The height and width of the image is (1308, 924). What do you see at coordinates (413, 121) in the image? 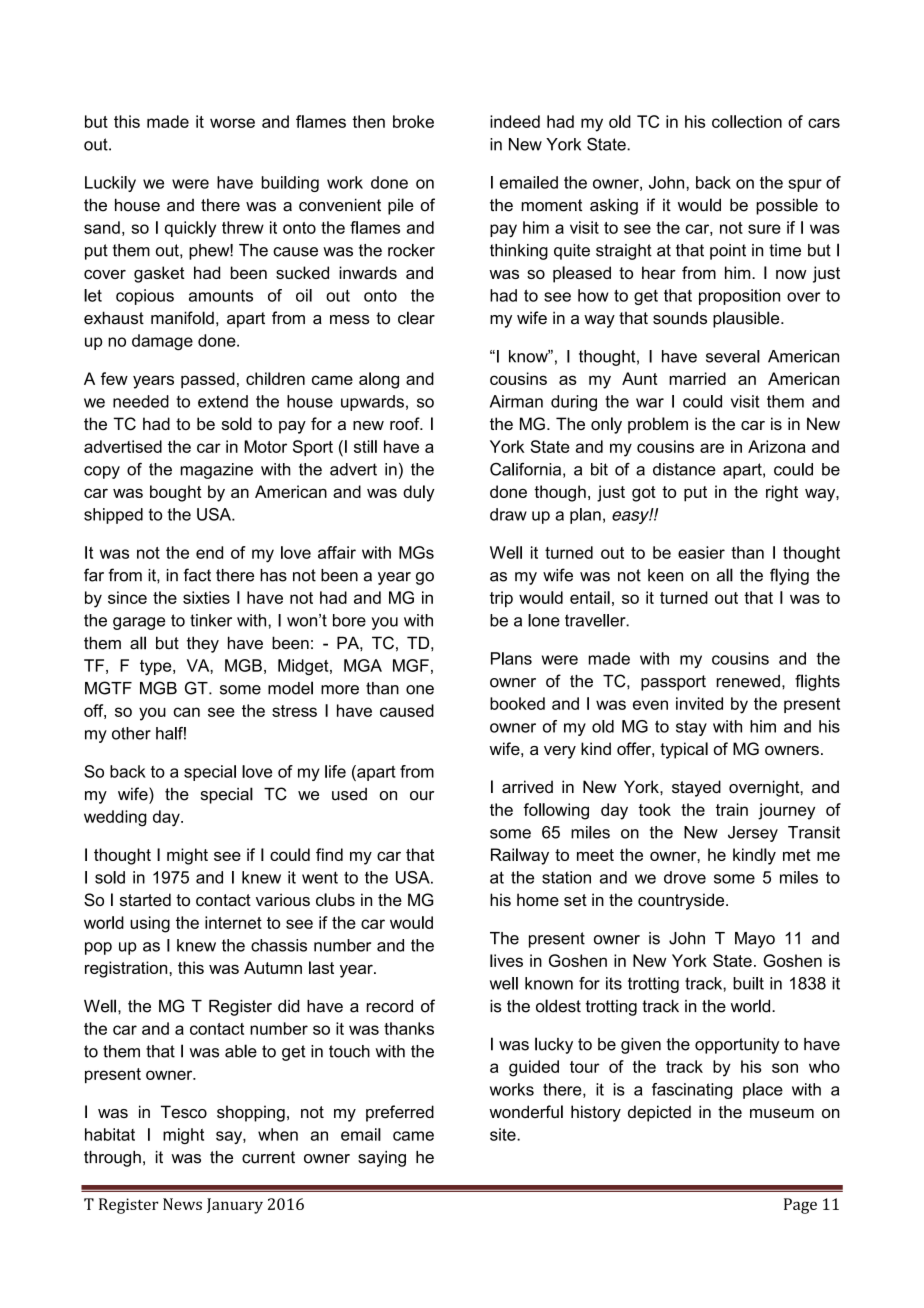
I see `broke` at bounding box center [413, 121].
